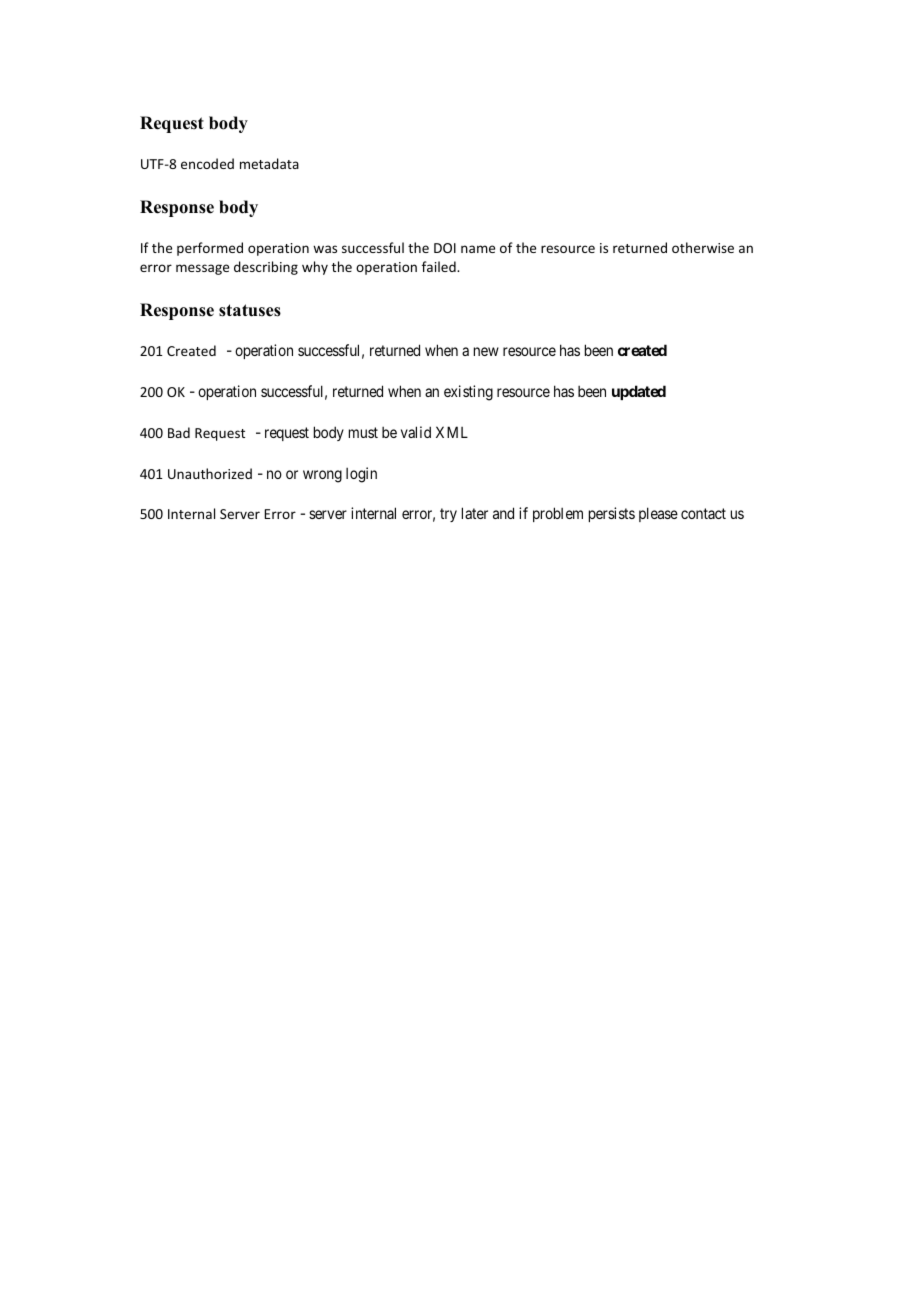 The image size is (924, 1309). What do you see at coordinates (475, 513) in the screenshot?
I see `later` at bounding box center [475, 513].
